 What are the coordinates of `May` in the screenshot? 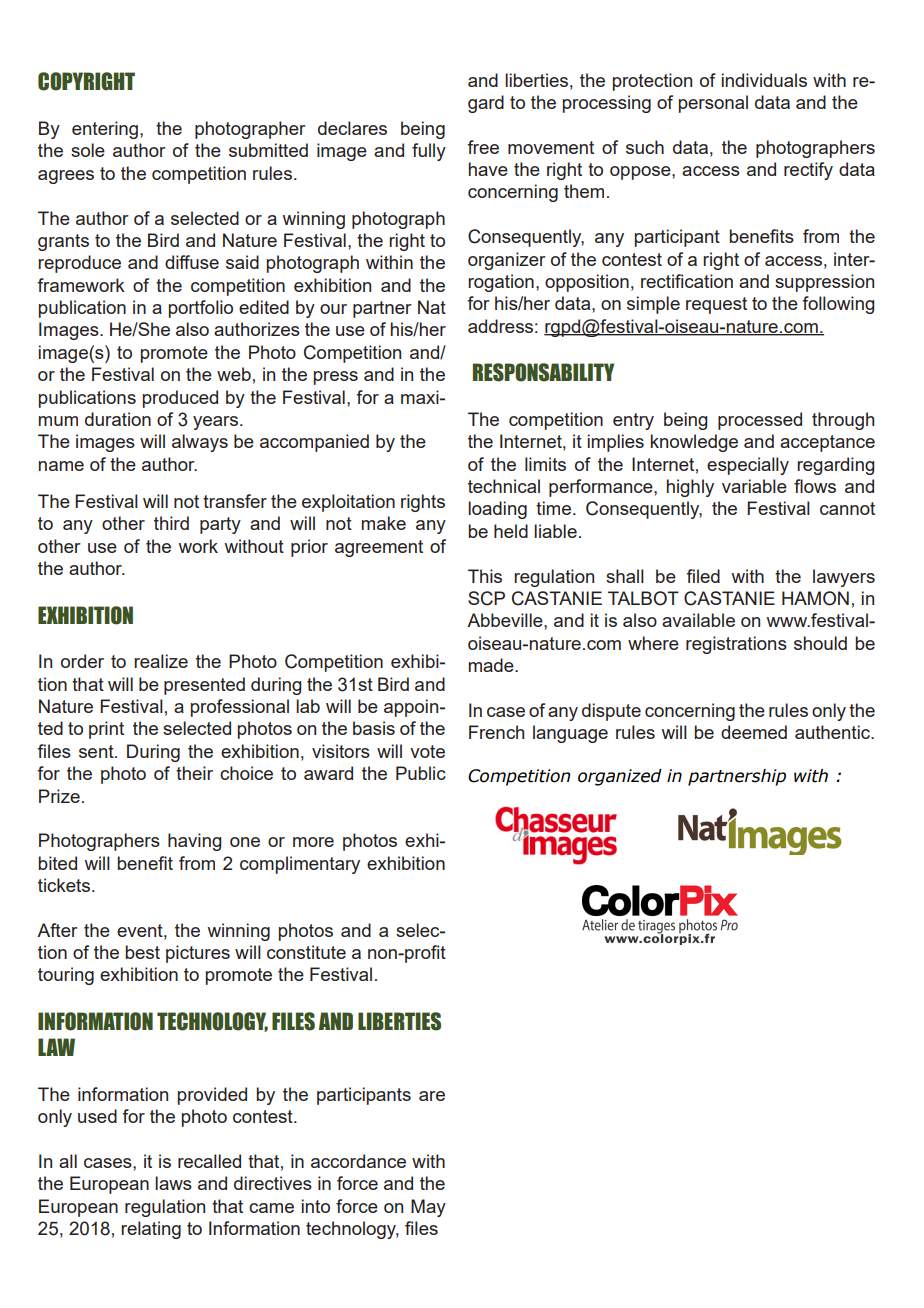 It's located at (428, 1208).
